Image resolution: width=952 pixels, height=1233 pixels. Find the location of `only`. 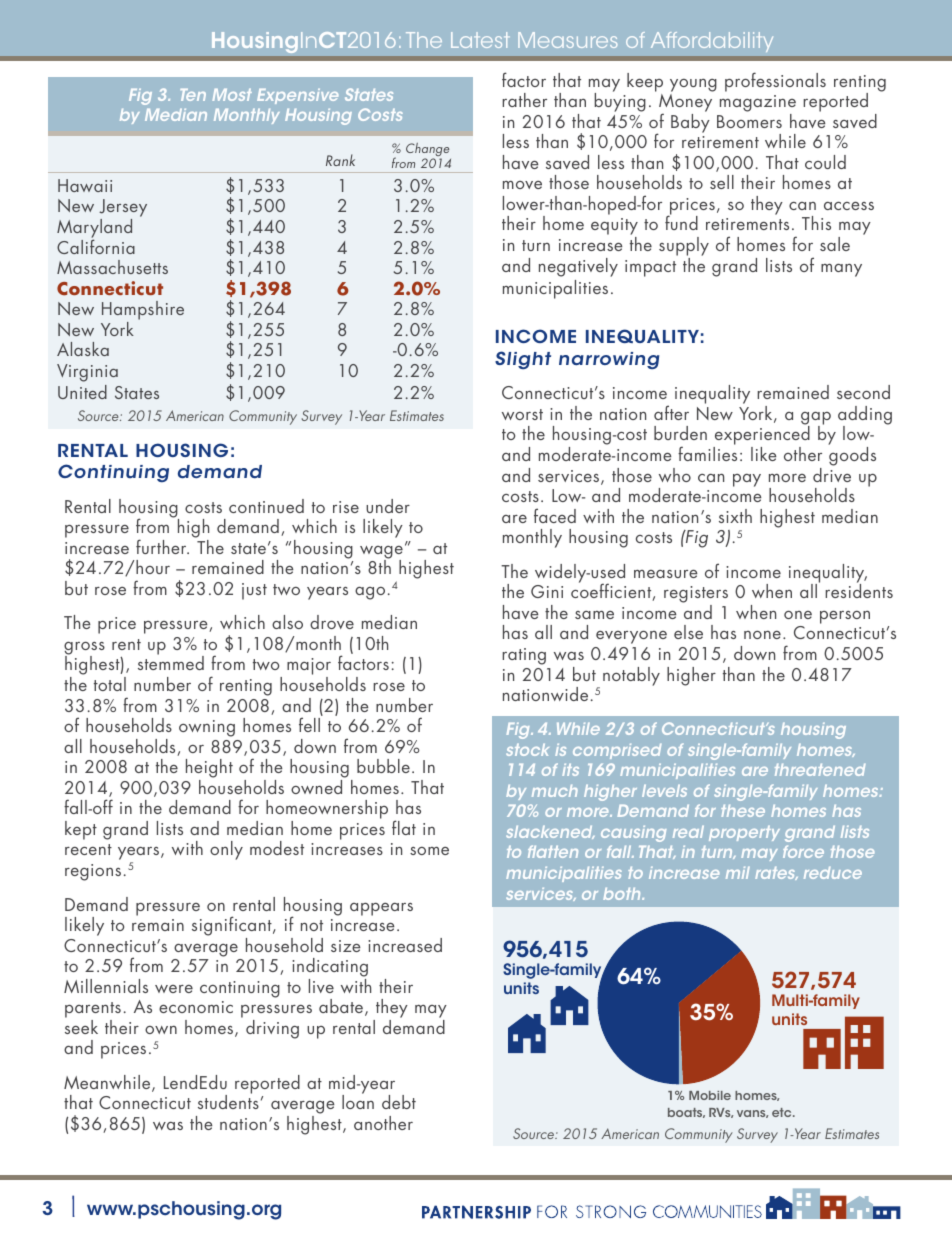

only is located at coordinates (226, 850).
